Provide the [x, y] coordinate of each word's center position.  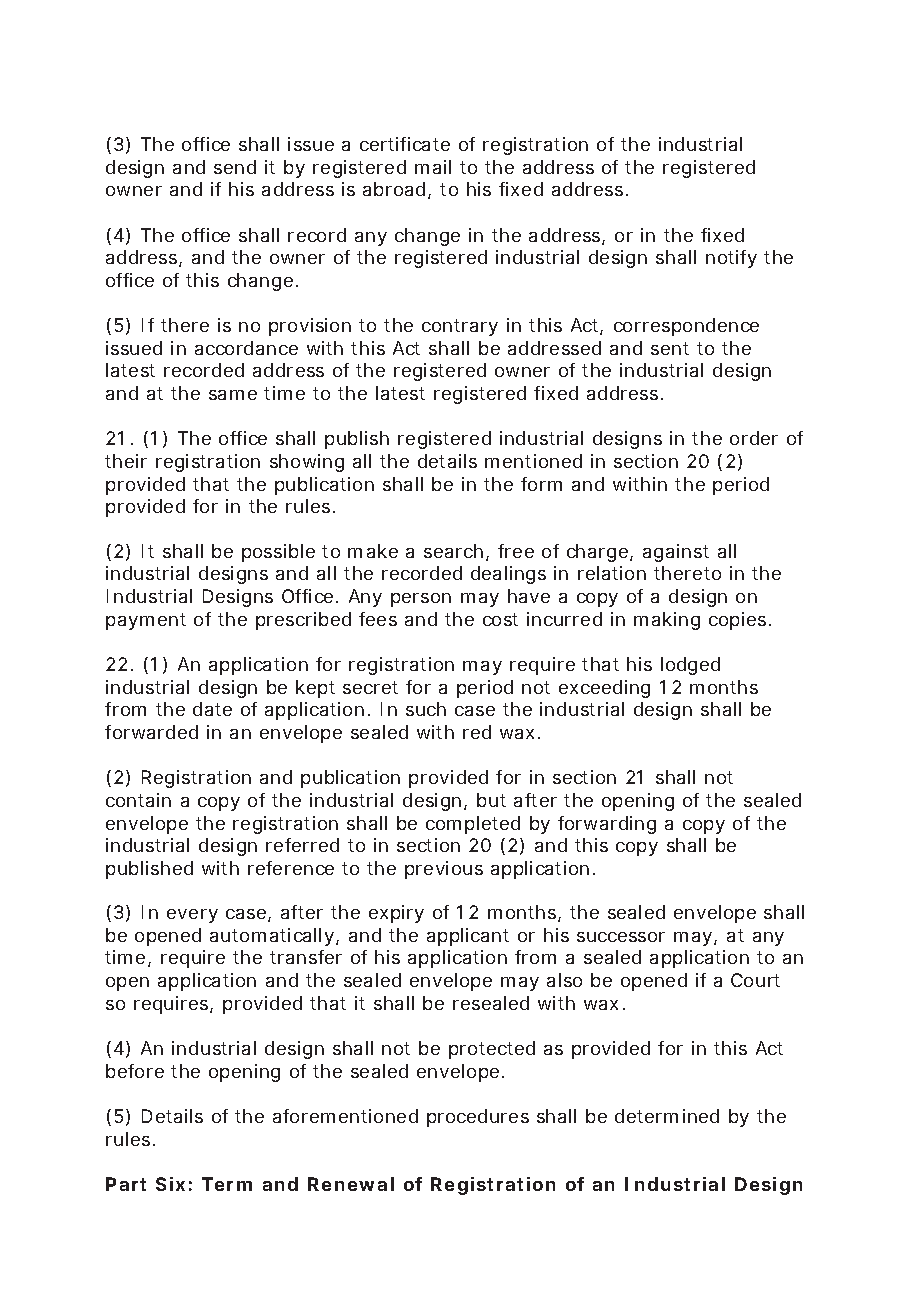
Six [170, 1184]
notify [731, 259]
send [235, 167]
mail [433, 167]
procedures [478, 1118]
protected [492, 1050]
